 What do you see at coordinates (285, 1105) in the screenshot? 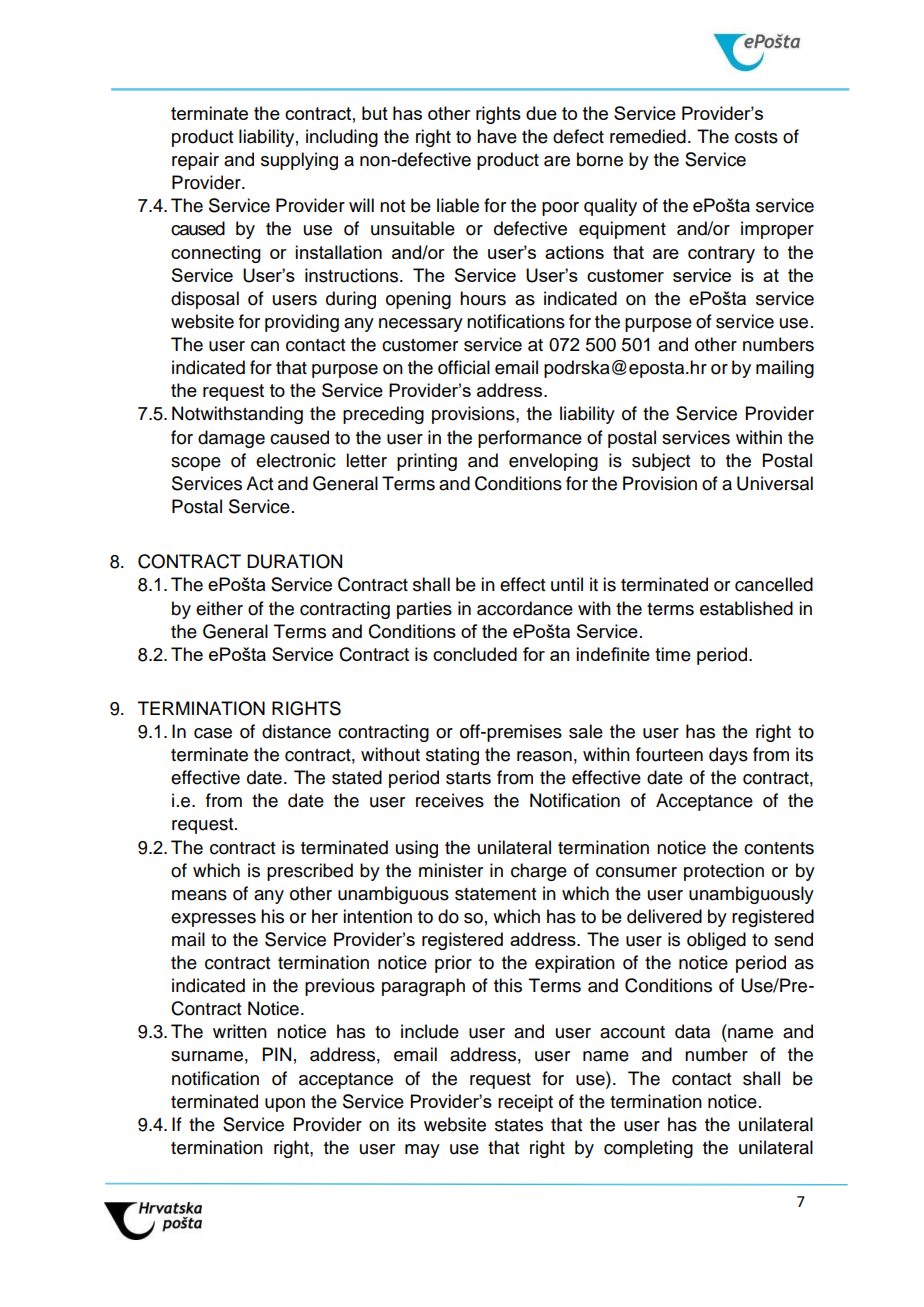
I see `upon` at bounding box center [285, 1105].
